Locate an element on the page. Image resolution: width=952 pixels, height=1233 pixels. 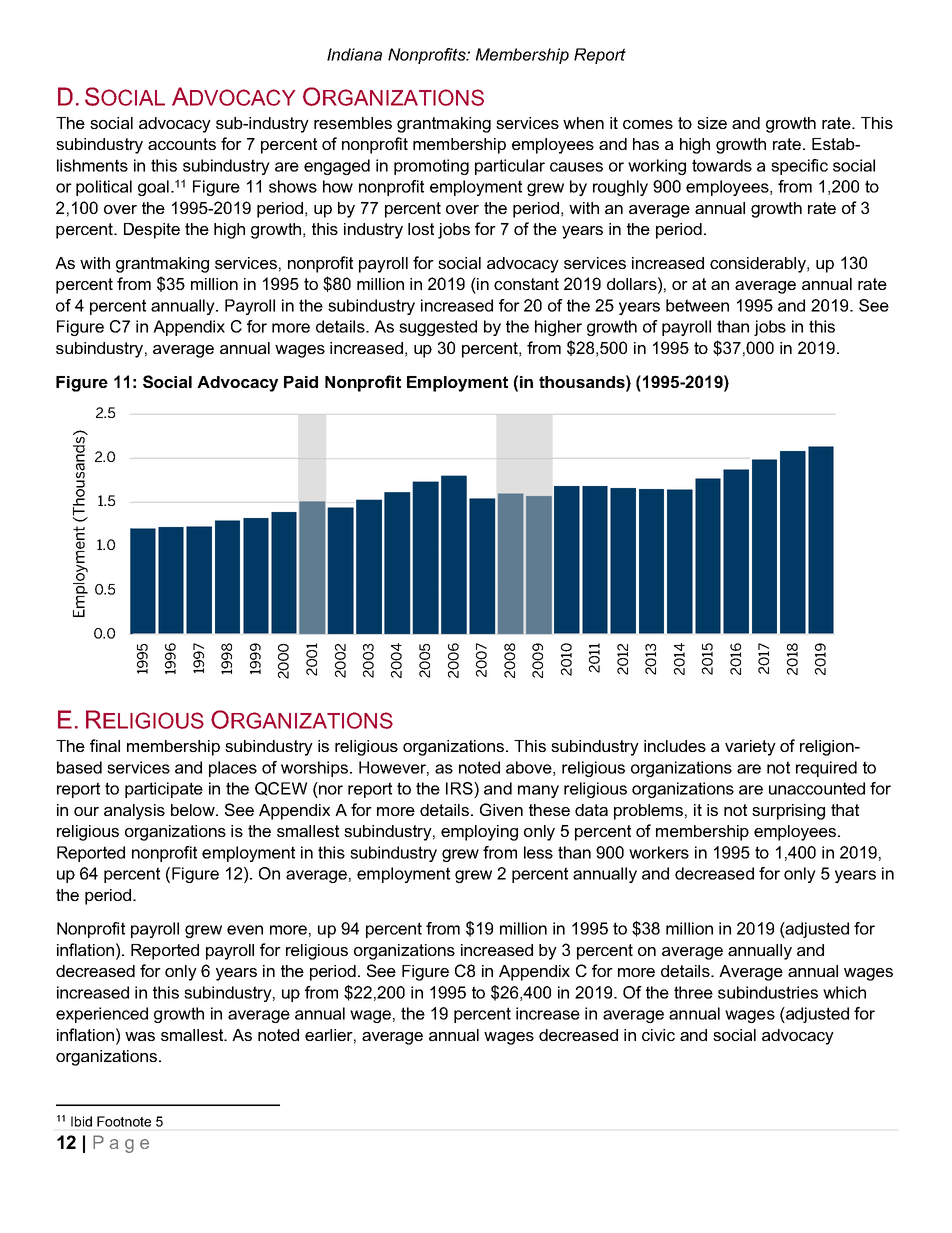
suggested is located at coordinates (438, 328).
